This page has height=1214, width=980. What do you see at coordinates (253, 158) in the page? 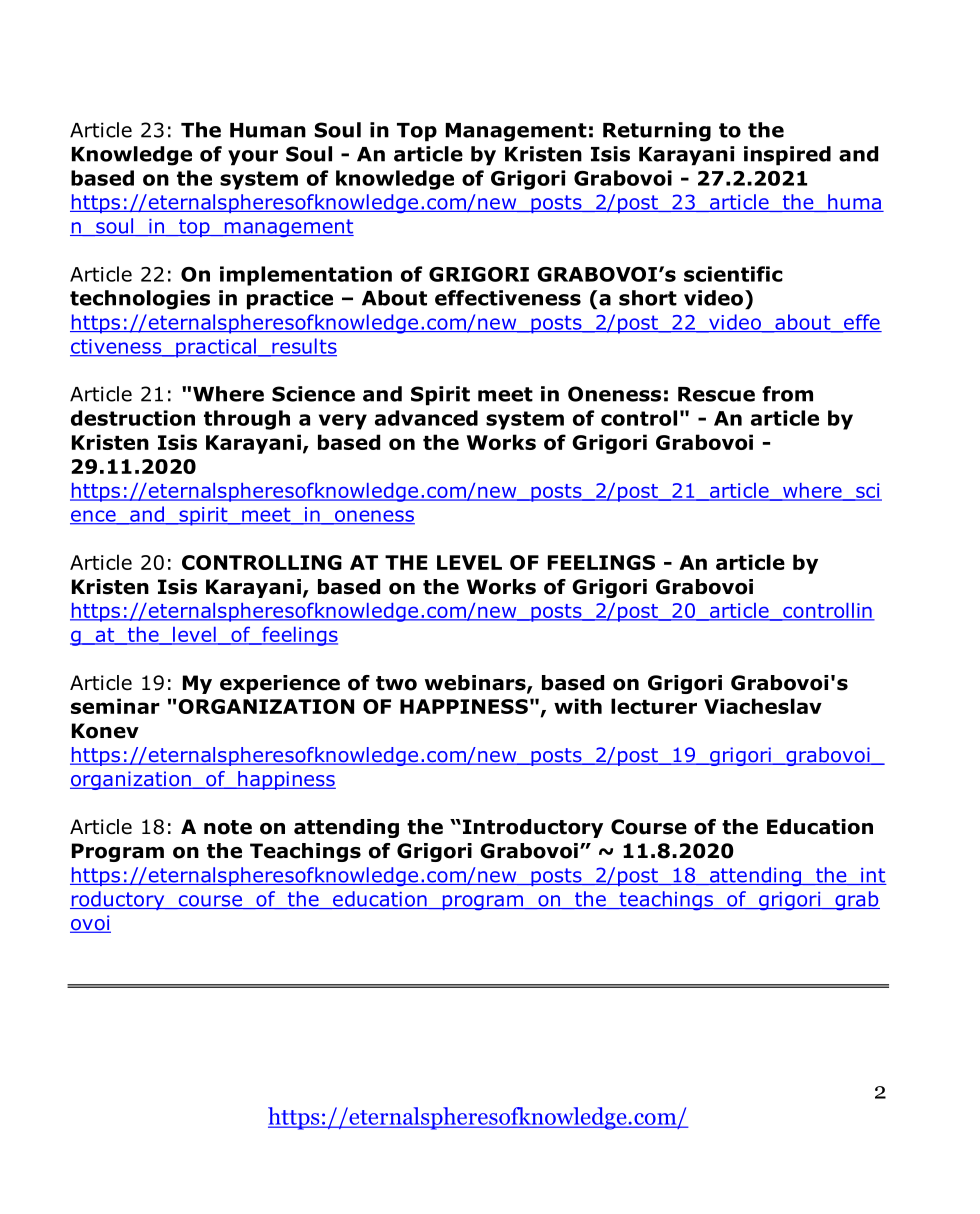
I see `your` at bounding box center [253, 158].
